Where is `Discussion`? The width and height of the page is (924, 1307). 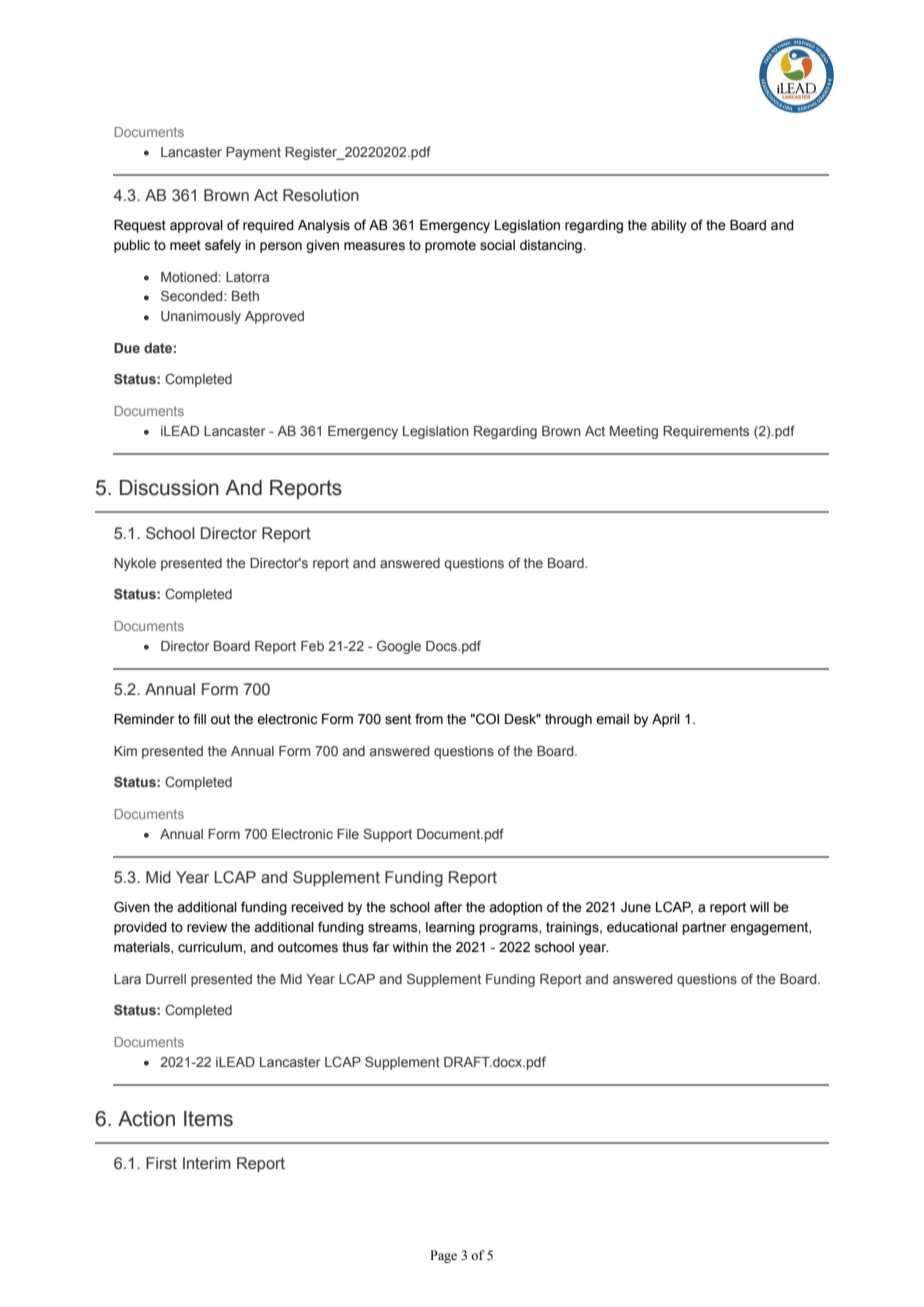 Discussion is located at coordinates (169, 488).
